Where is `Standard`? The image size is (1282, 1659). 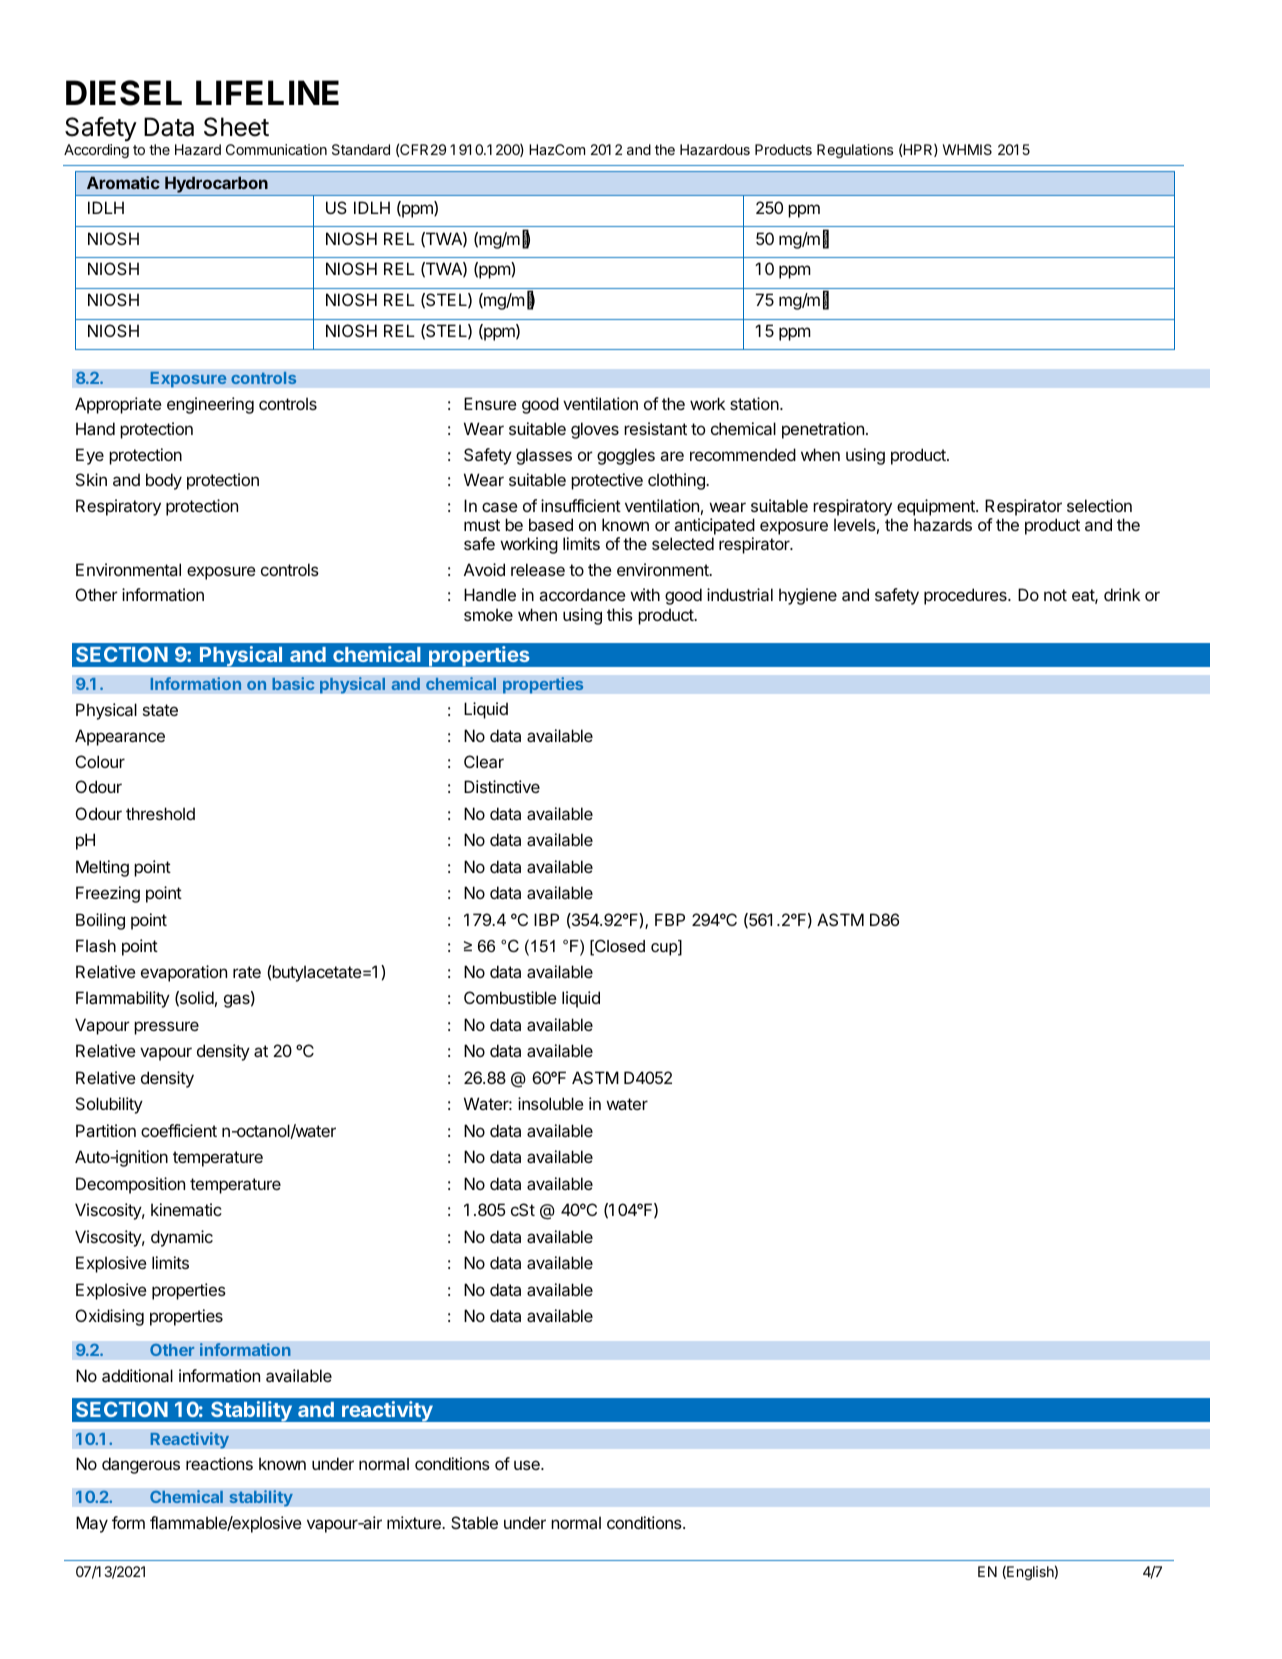
Standard is located at coordinates (361, 149).
